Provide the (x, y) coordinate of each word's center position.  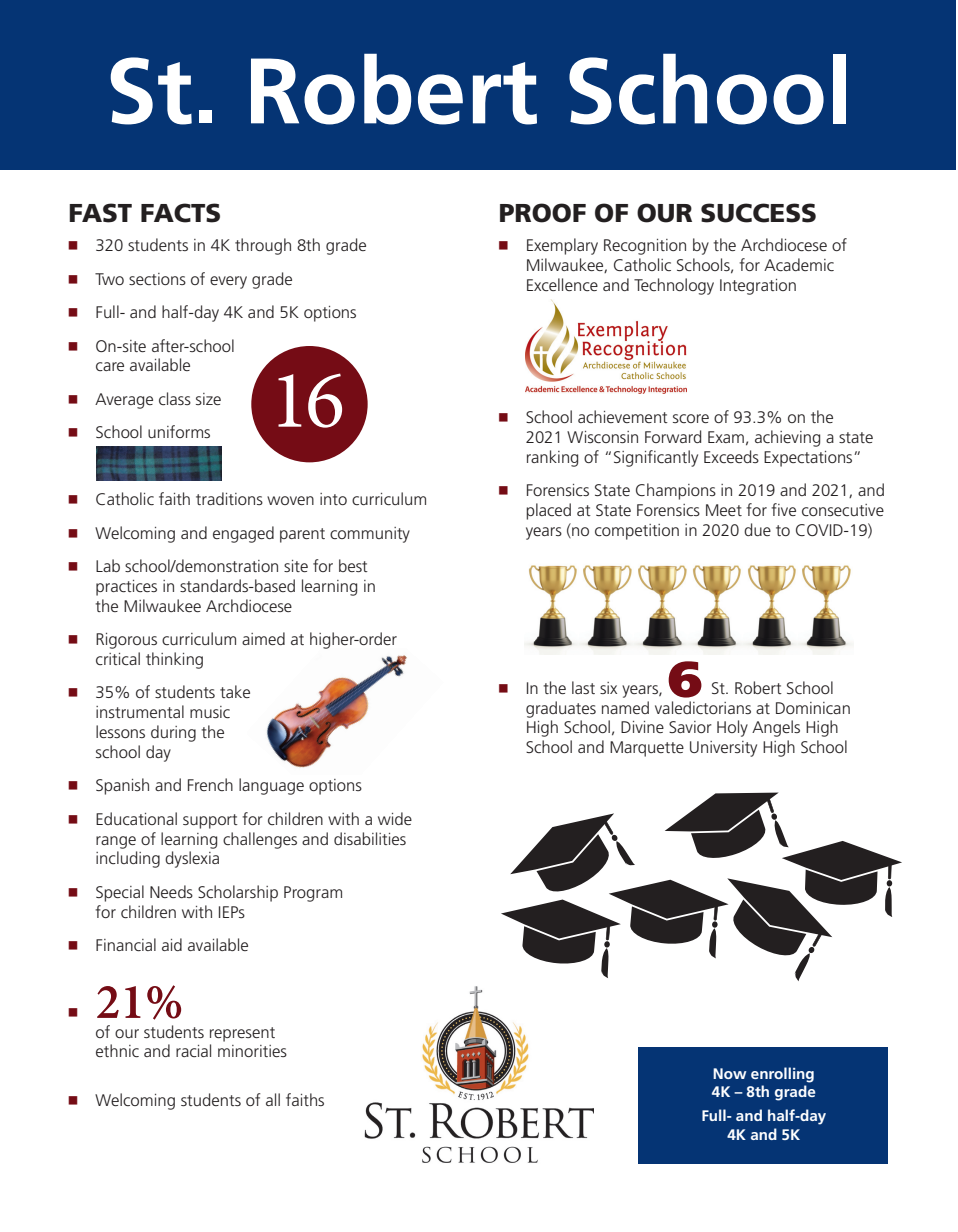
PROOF (543, 213)
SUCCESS (758, 213)
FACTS (180, 213)
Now (730, 1073)
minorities (252, 1051)
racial (193, 1050)
